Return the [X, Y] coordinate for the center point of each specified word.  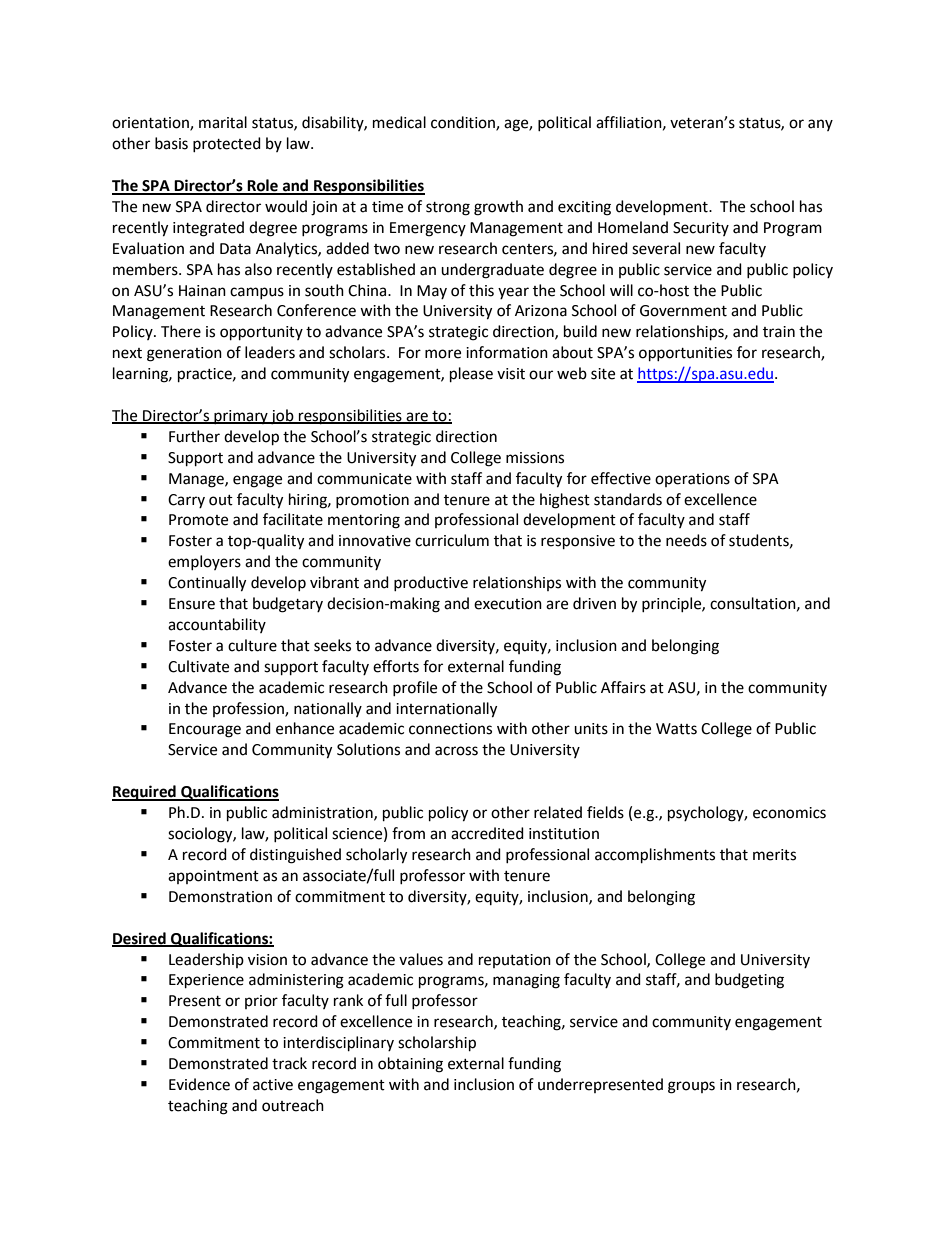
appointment [213, 877]
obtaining [410, 1065]
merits [774, 855]
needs [686, 540]
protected [227, 144]
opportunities [685, 354]
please [471, 375]
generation [184, 354]
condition [464, 123]
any [820, 125]
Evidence [199, 1084]
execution [508, 604]
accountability [217, 625]
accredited [487, 833]
